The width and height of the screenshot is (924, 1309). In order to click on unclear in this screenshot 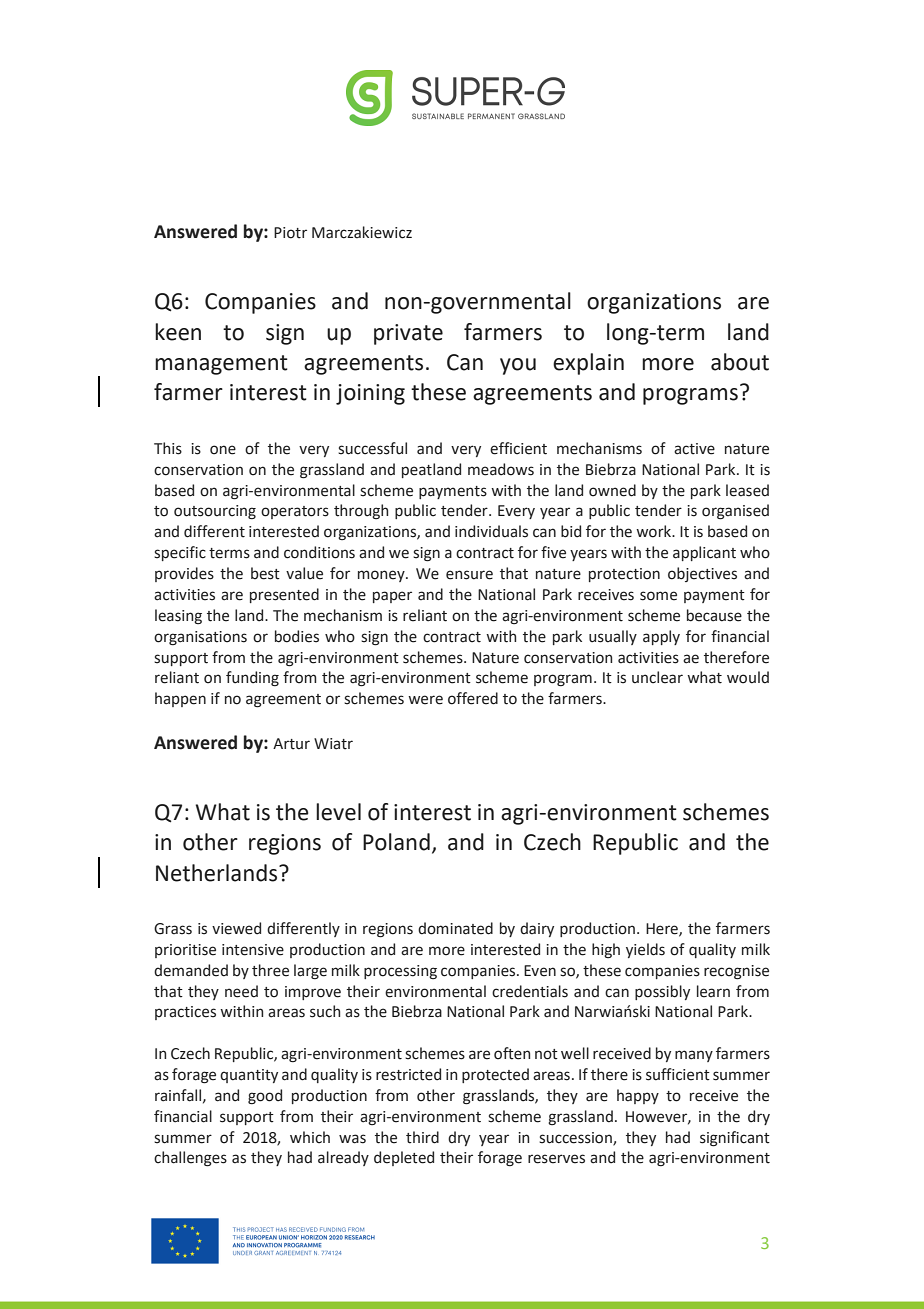, I will do `click(657, 677)`.
